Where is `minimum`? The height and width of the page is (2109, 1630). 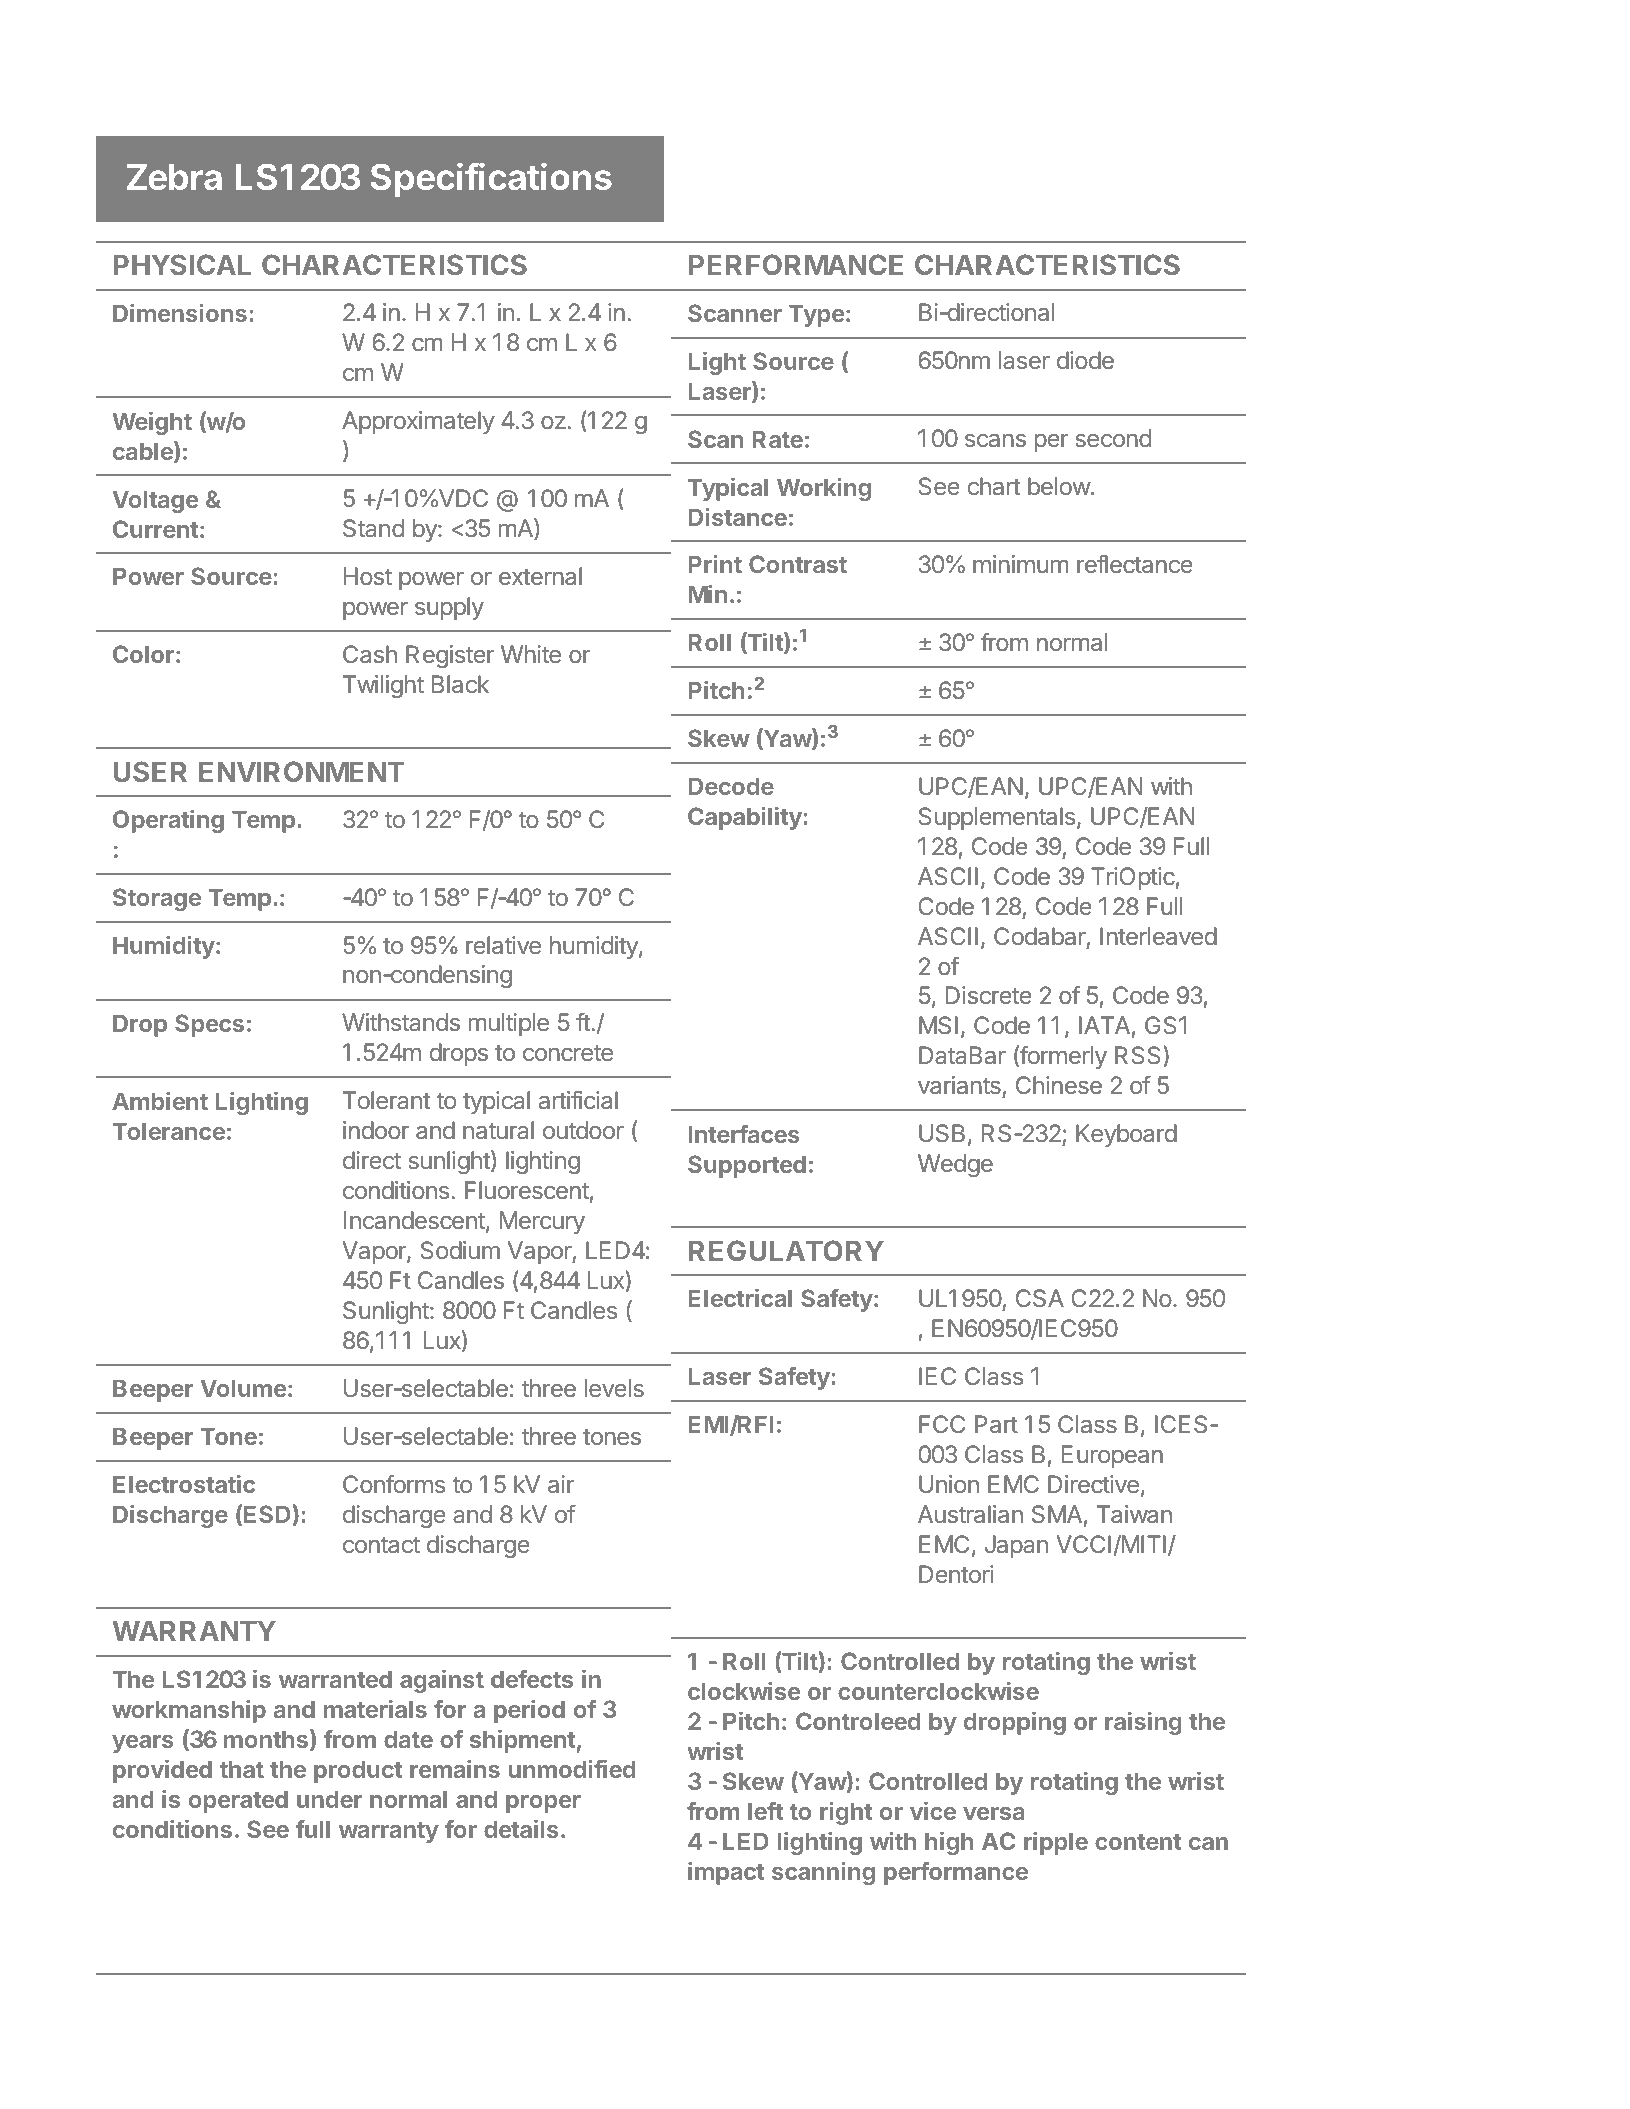 minimum is located at coordinates (1020, 564).
